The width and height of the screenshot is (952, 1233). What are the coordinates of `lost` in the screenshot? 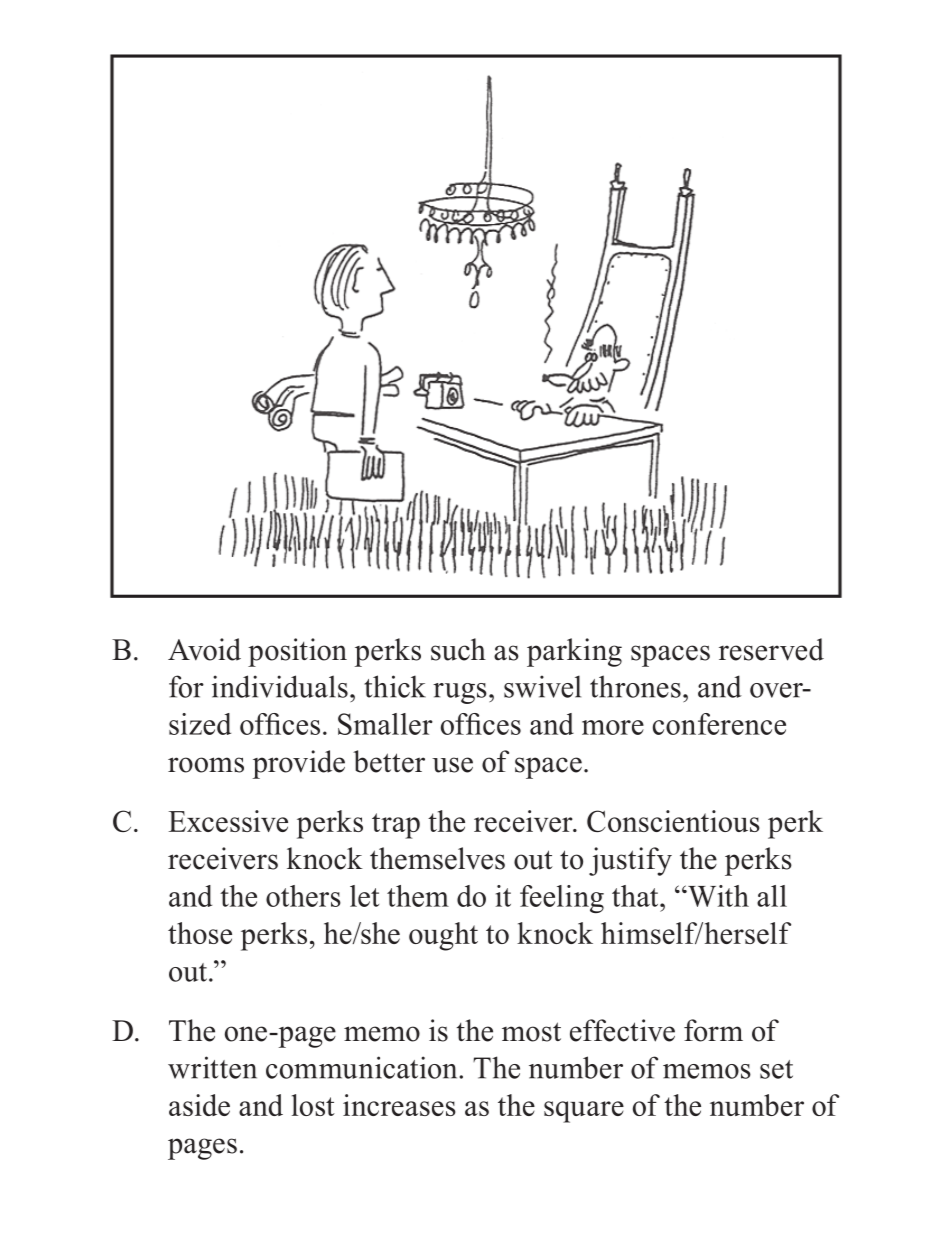 It's located at (313, 1105).
